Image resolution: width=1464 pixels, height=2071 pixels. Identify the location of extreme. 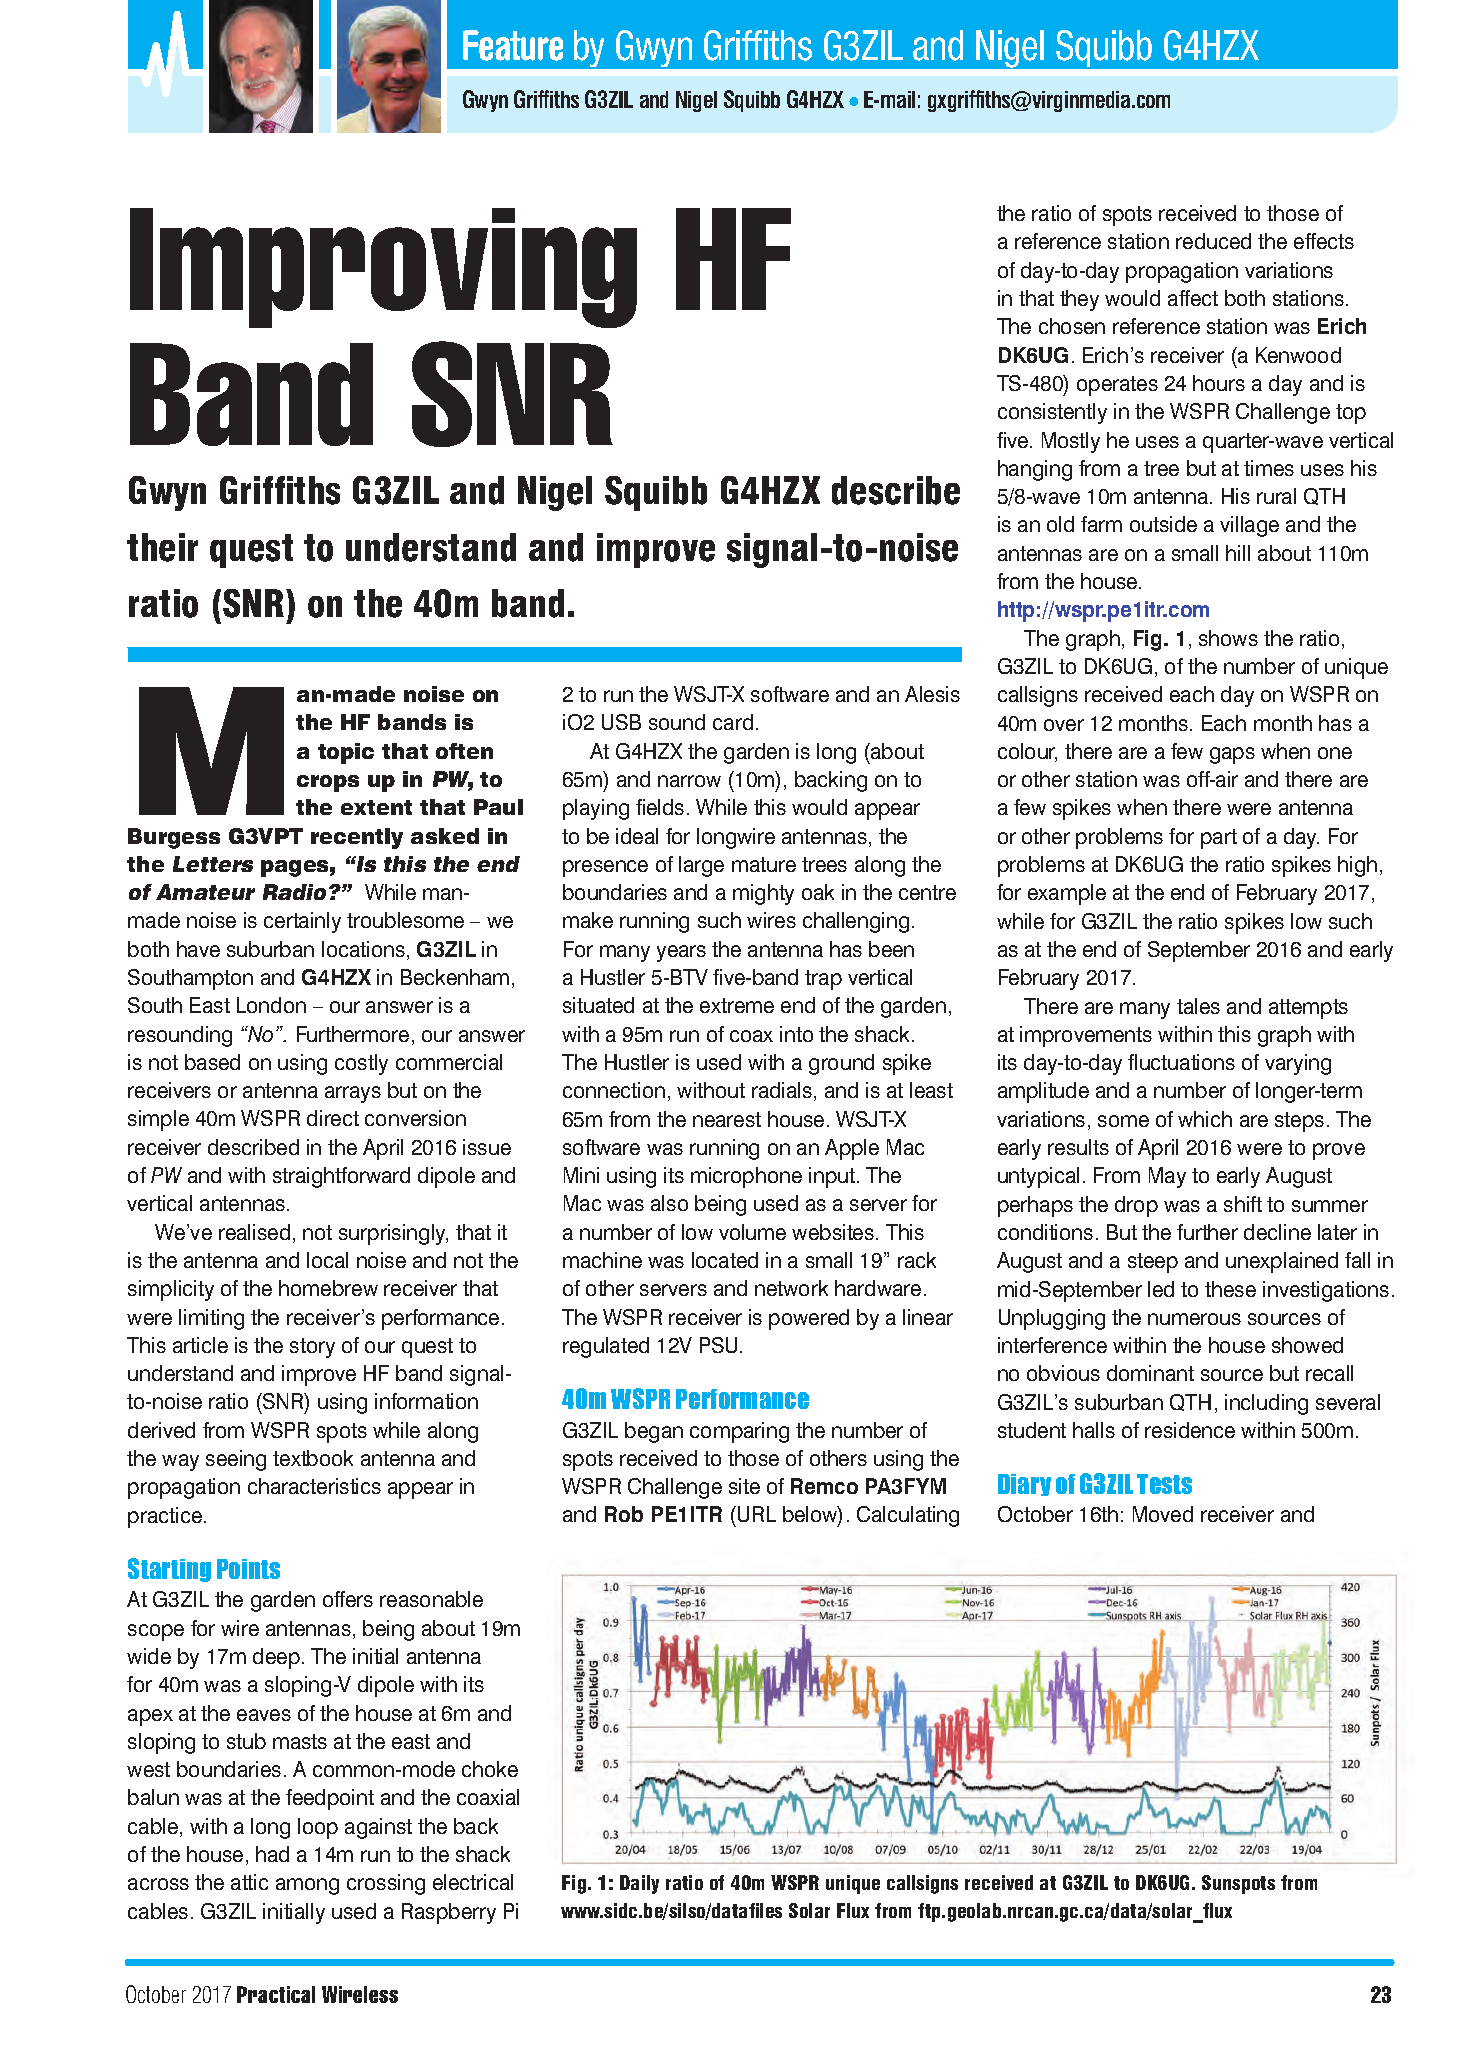
(737, 1005).
